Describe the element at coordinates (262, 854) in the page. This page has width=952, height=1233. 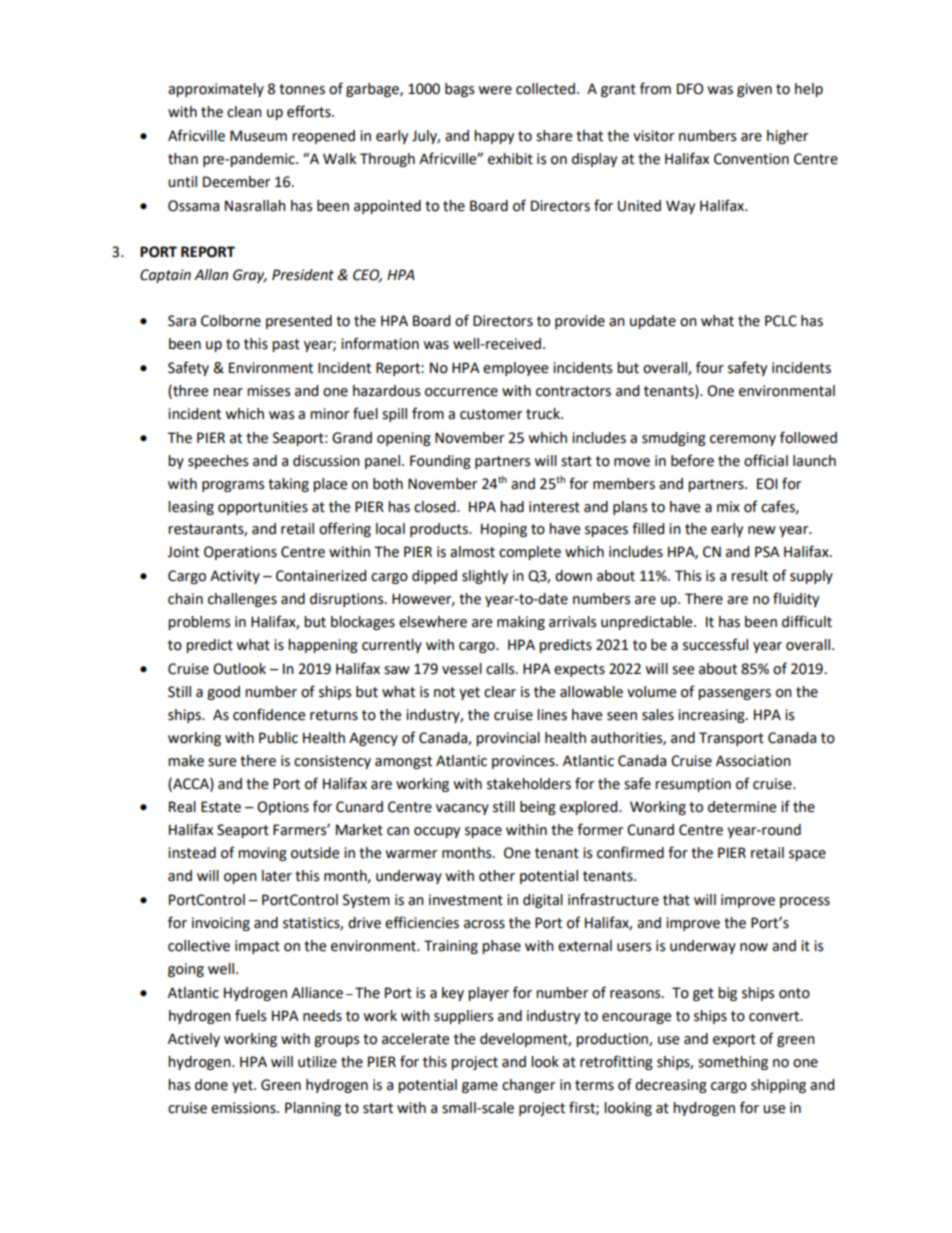
I see `moving` at that location.
